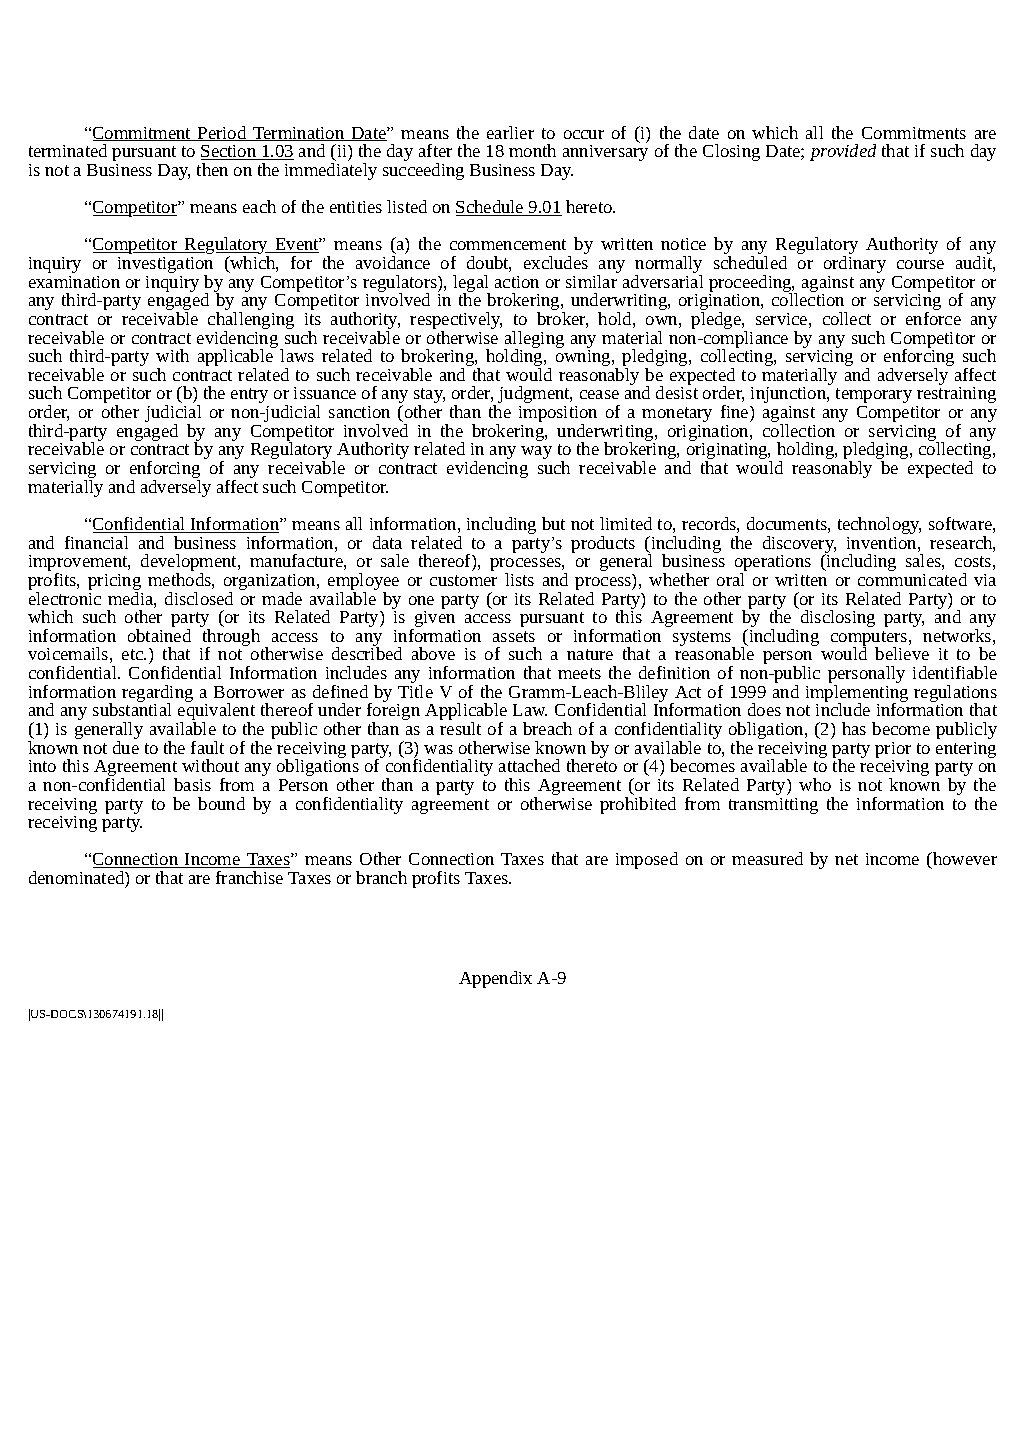  I want to click on attached, so click(529, 765).
